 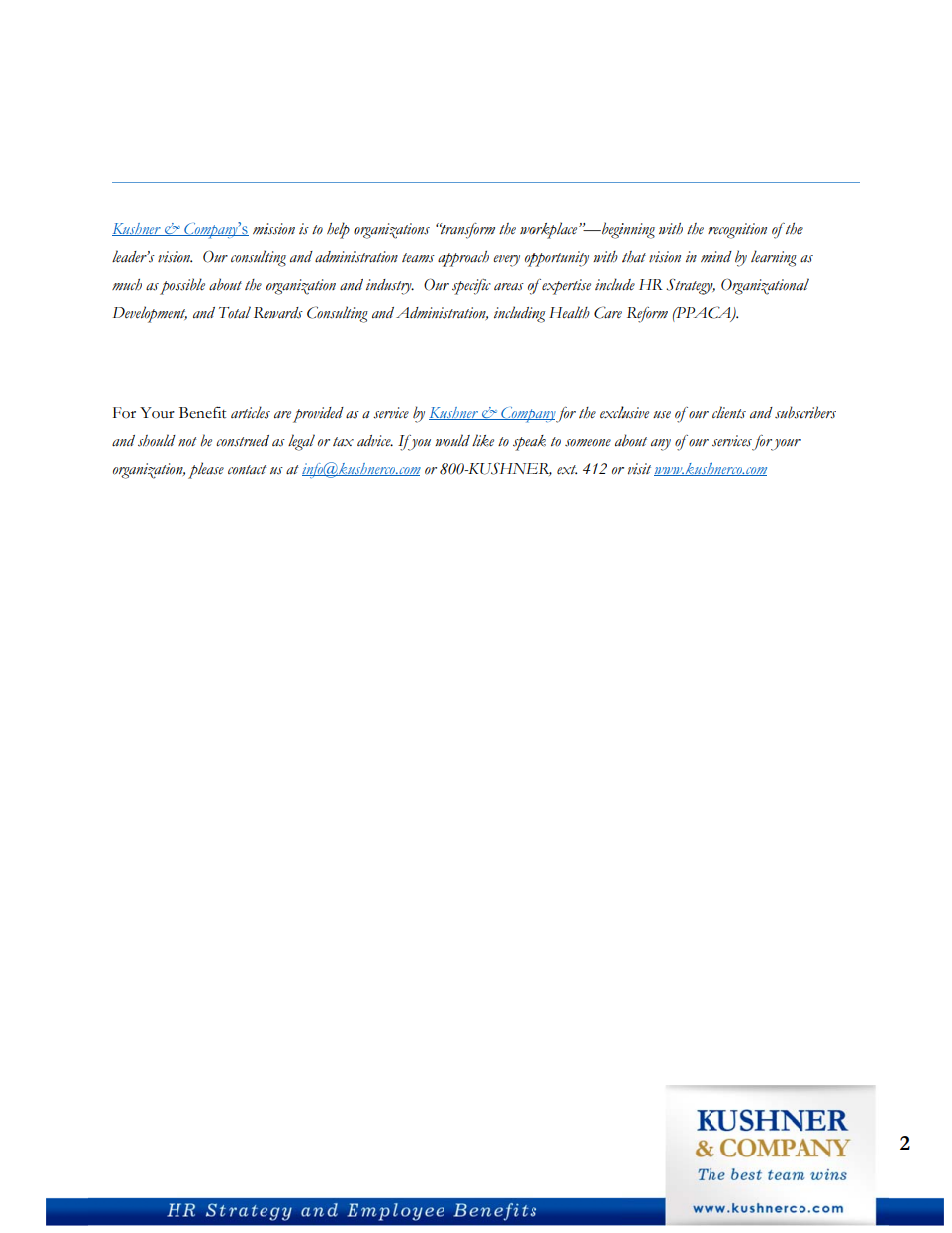 I want to click on provided, so click(x=318, y=415).
